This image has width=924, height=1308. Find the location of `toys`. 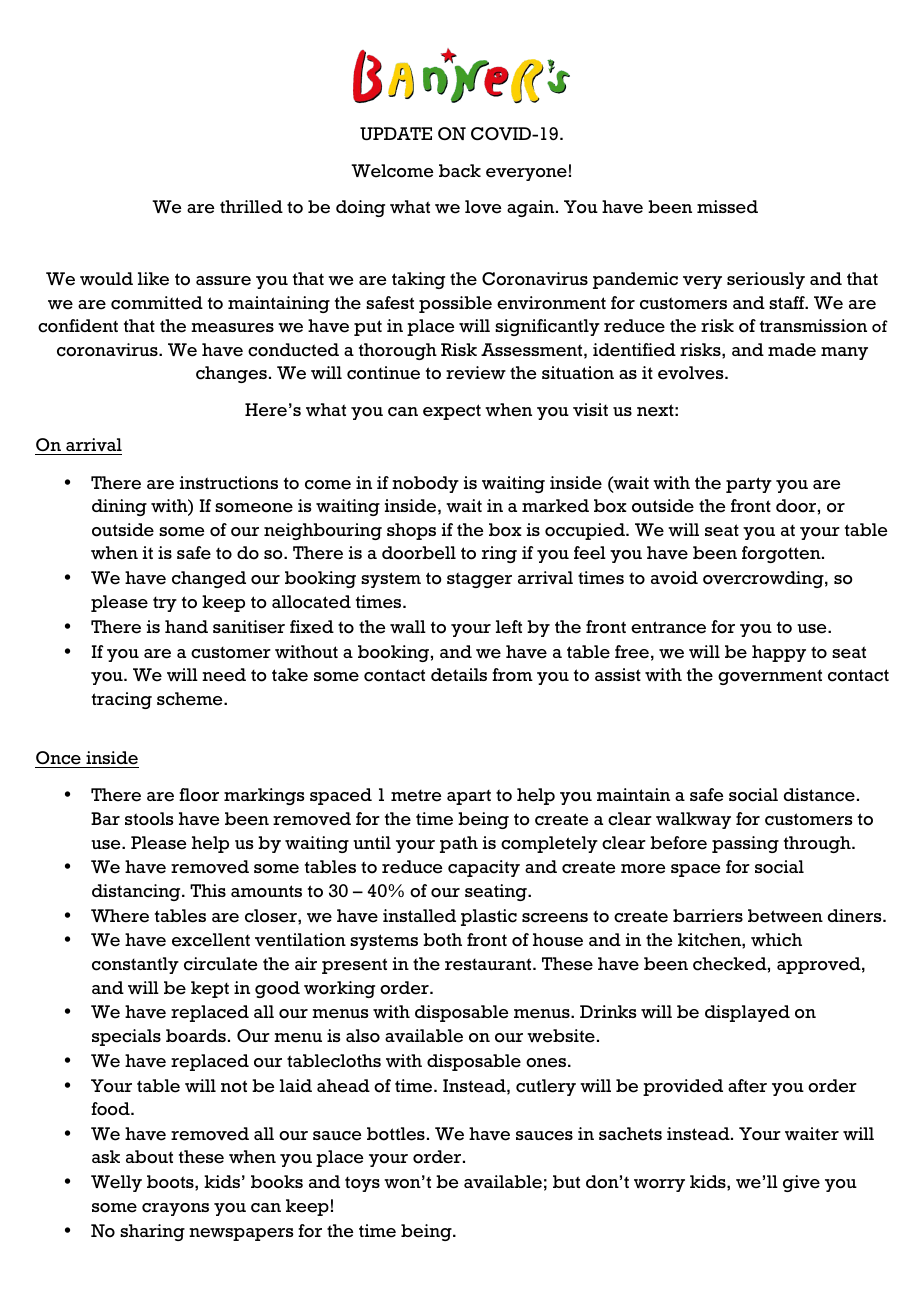

toys is located at coordinates (362, 1184).
